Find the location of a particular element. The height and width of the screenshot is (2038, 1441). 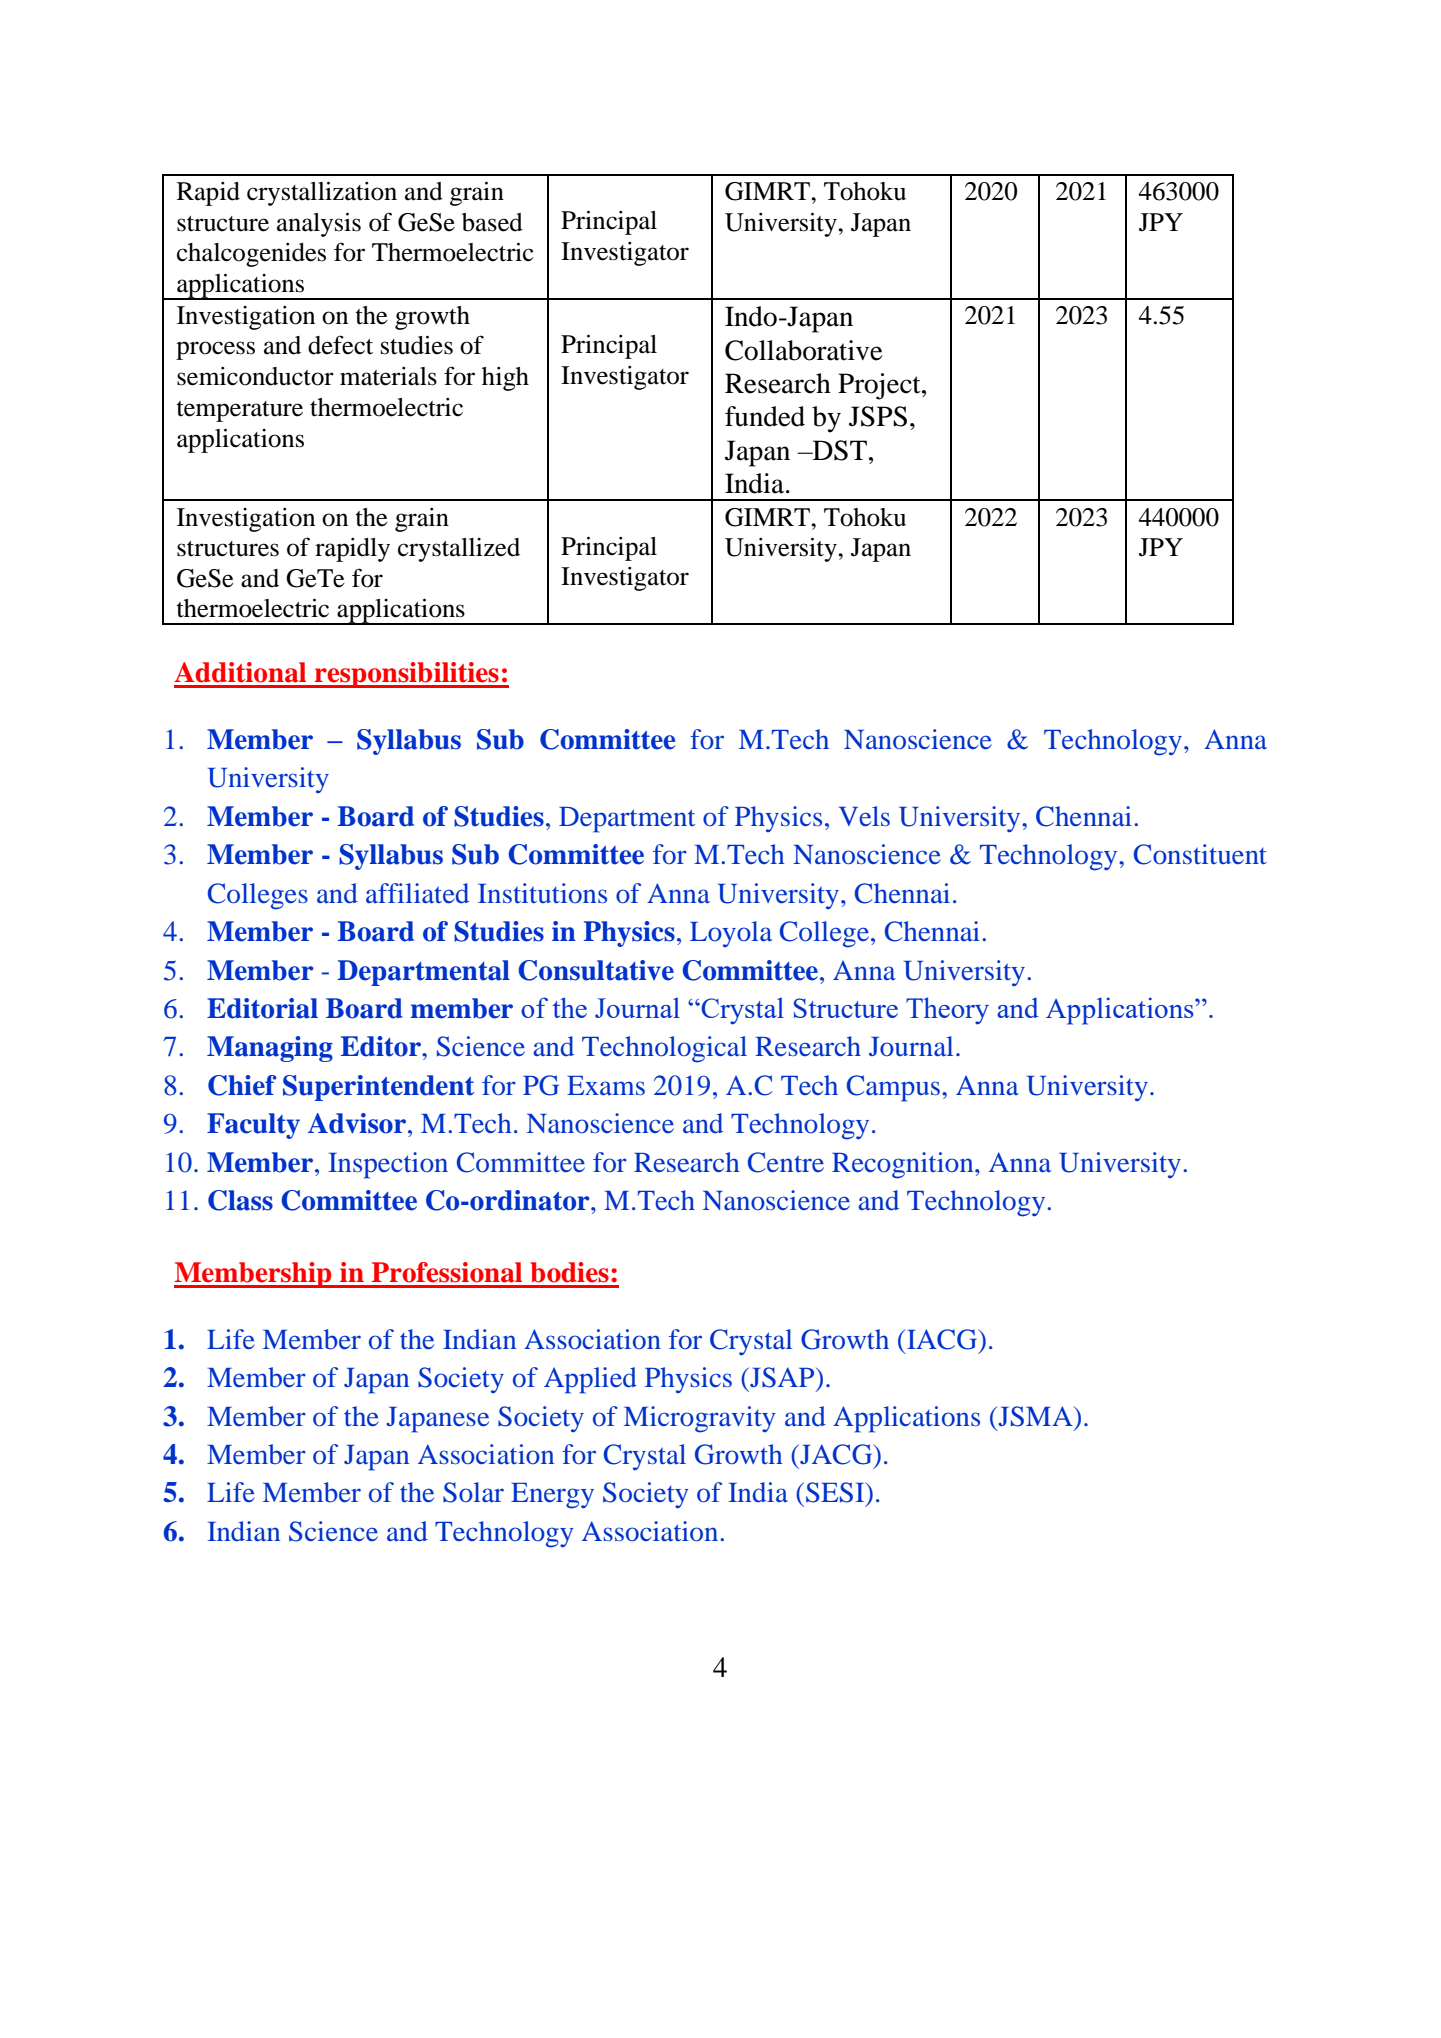

Project is located at coordinates (880, 386).
